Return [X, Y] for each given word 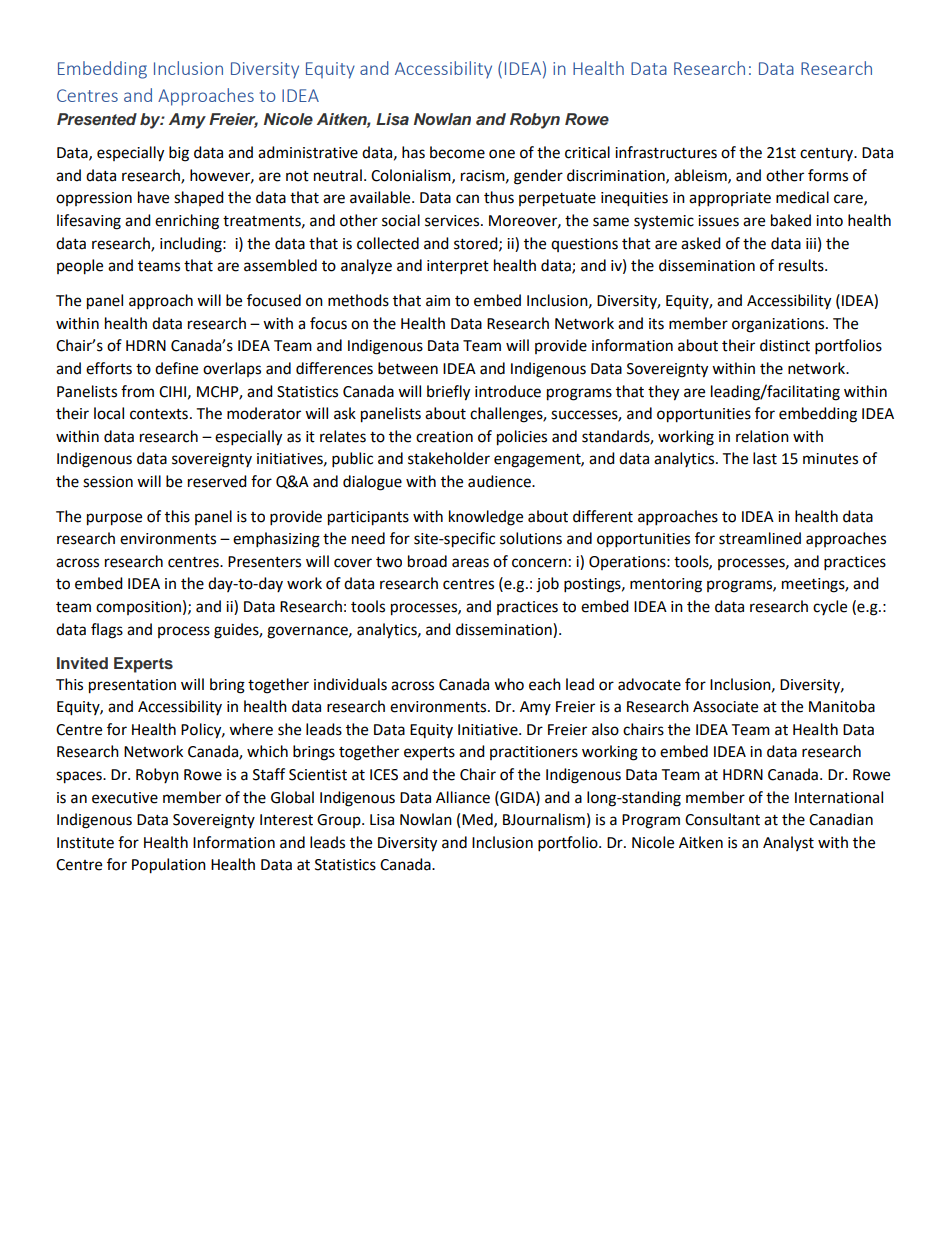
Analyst [788, 843]
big [179, 154]
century [828, 154]
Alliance [463, 797]
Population [169, 866]
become [457, 152]
